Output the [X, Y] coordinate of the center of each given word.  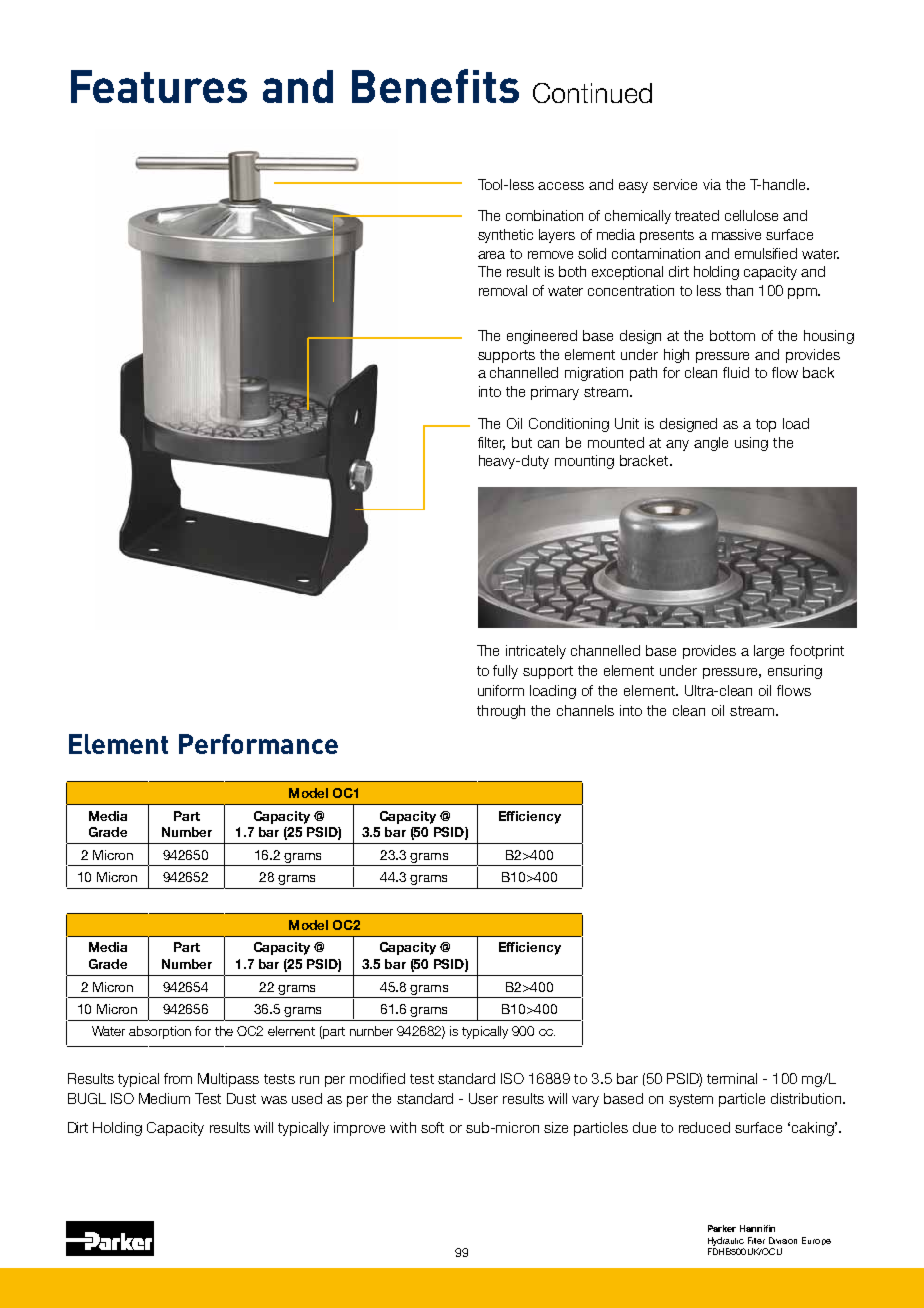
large [769, 652]
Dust [241, 1098]
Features [159, 86]
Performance [258, 744]
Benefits [435, 86]
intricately [536, 652]
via [712, 184]
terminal [732, 1078]
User [483, 1098]
